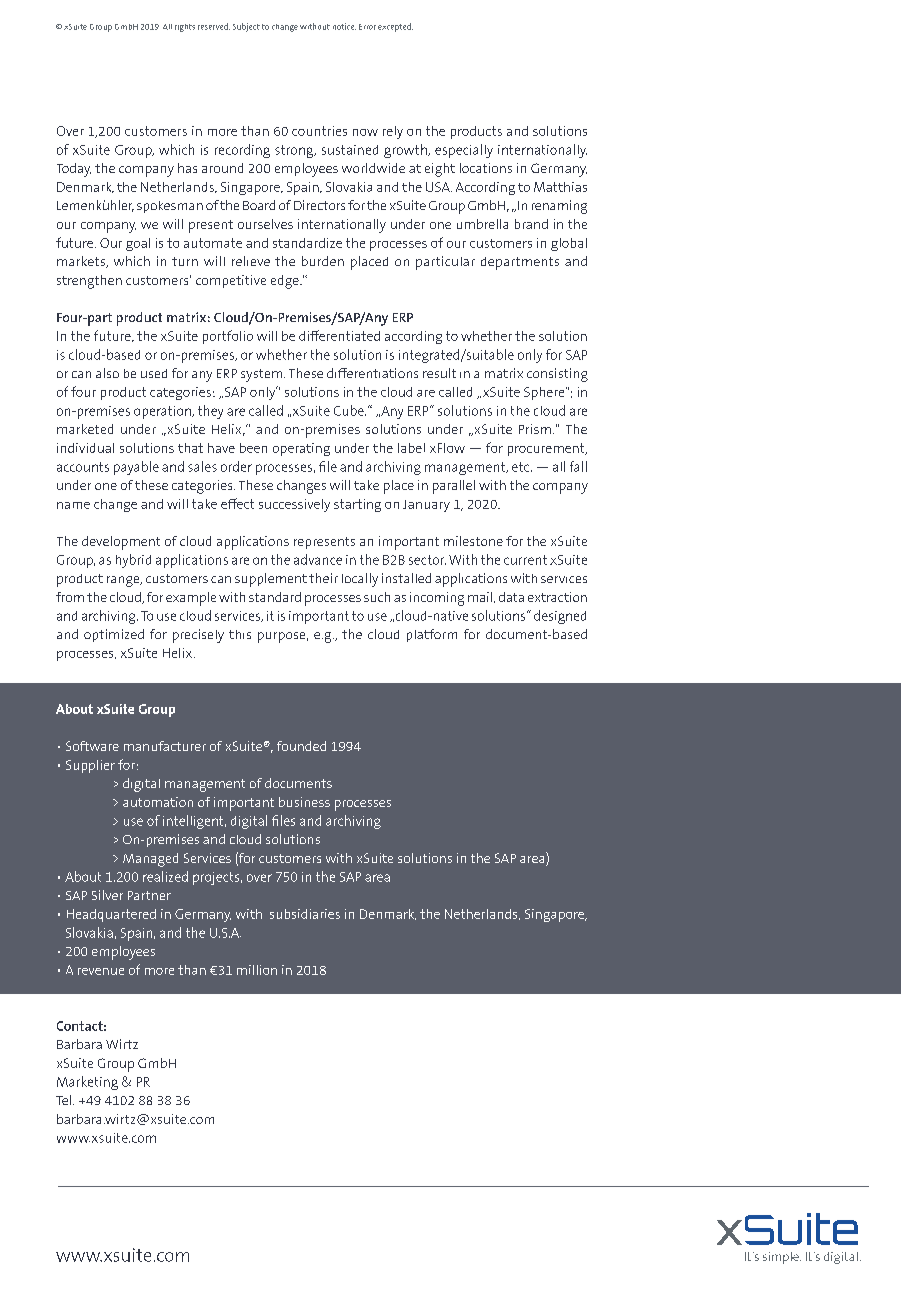 The width and height of the page is (924, 1308). Describe the element at coordinates (89, 282) in the page. I see `strengthen` at that location.
